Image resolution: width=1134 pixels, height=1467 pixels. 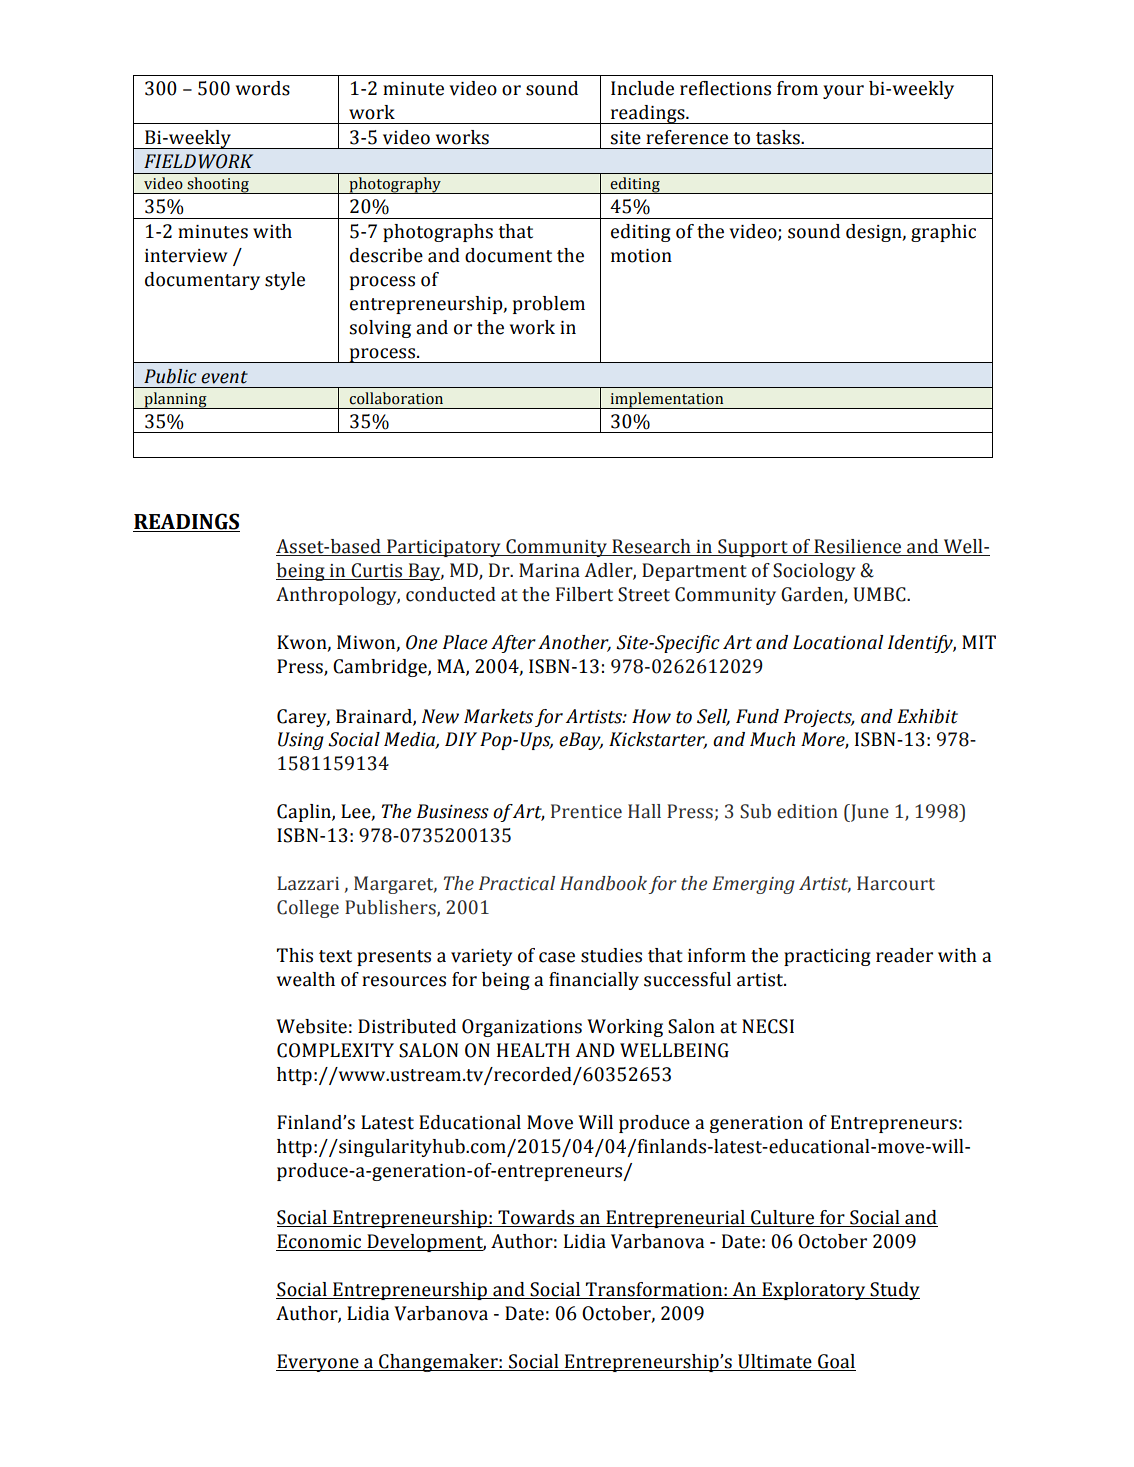 What do you see at coordinates (858, 547) in the screenshot?
I see `Resilience` at bounding box center [858, 547].
